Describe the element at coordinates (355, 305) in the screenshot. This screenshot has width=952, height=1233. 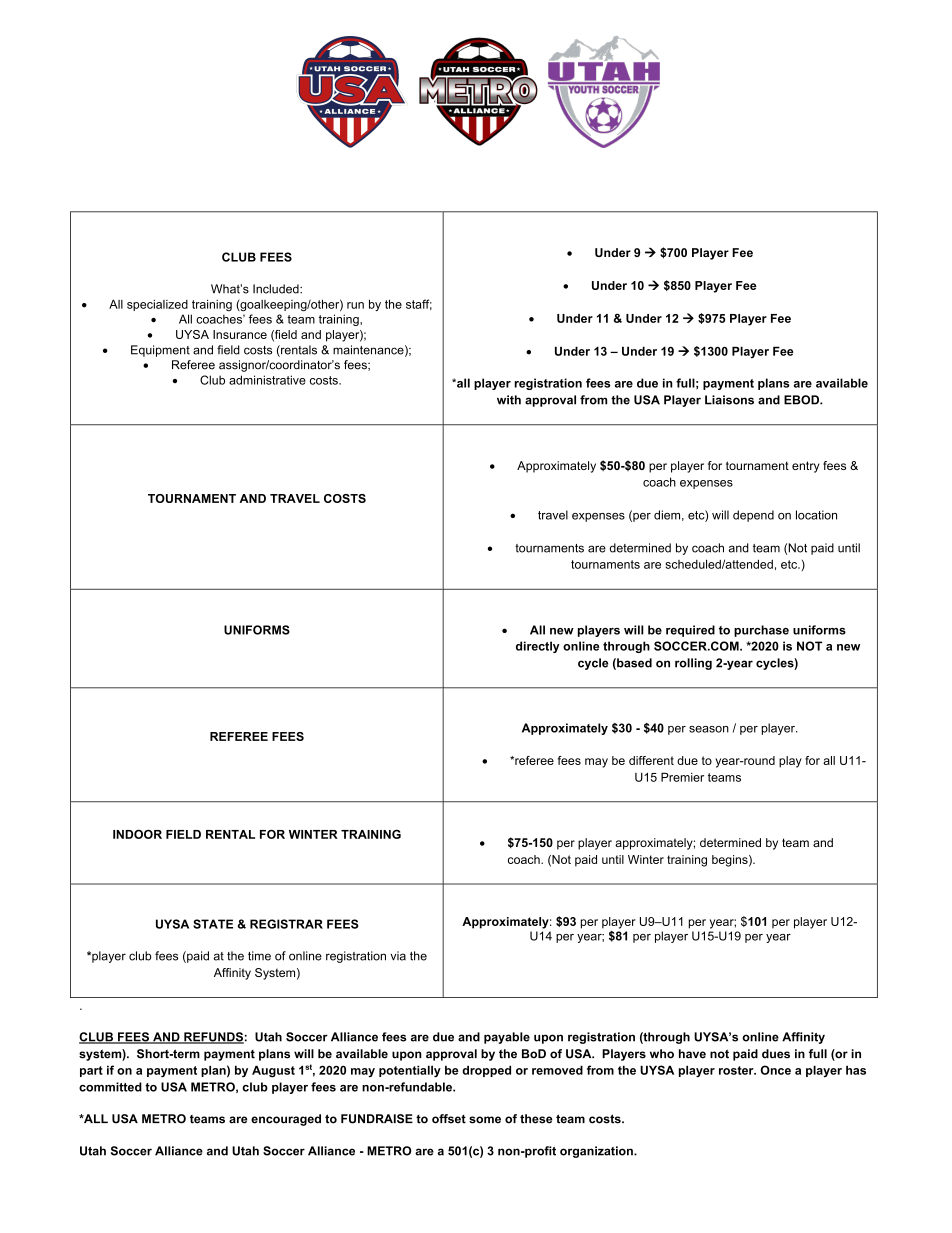
I see `run` at that location.
